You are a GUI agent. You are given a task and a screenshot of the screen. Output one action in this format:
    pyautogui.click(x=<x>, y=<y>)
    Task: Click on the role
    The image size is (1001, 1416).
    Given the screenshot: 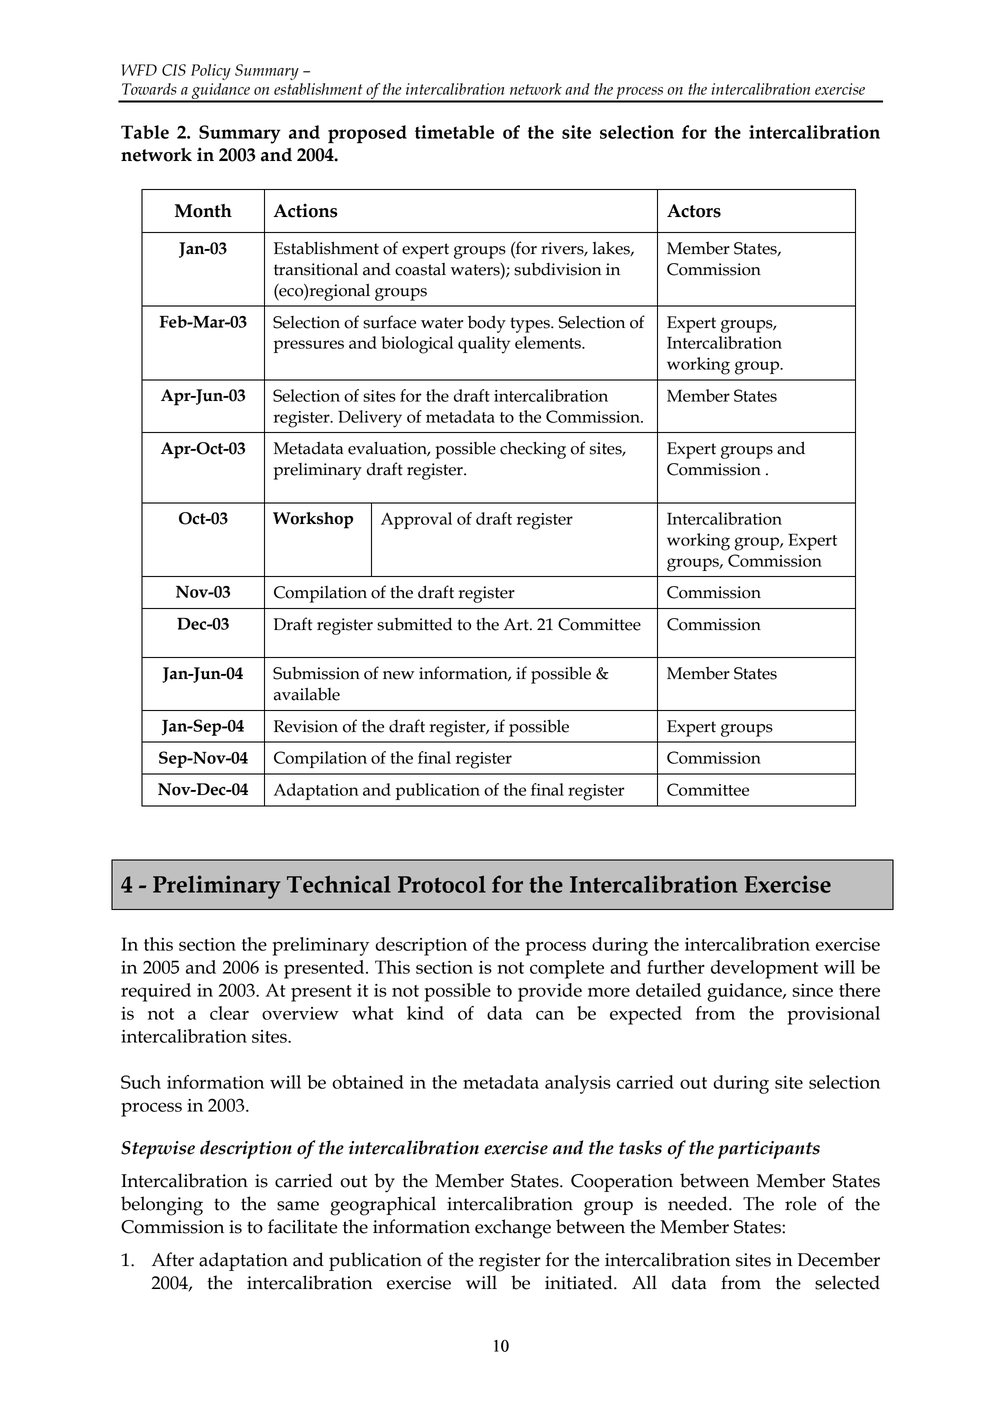 What is the action you would take?
    pyautogui.click(x=801, y=1203)
